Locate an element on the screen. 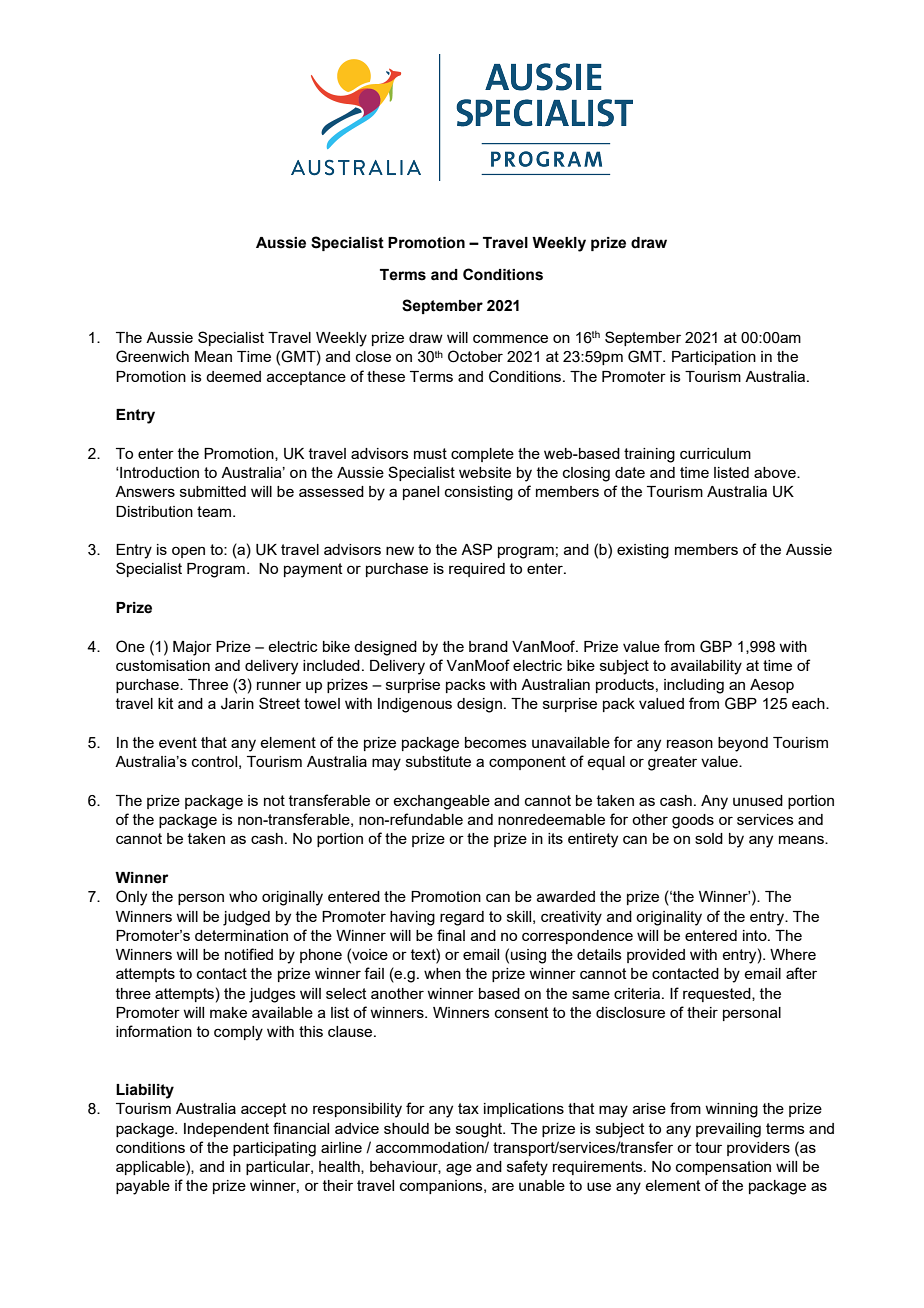 Image resolution: width=924 pixels, height=1308 pixels. Independent is located at coordinates (226, 1130).
